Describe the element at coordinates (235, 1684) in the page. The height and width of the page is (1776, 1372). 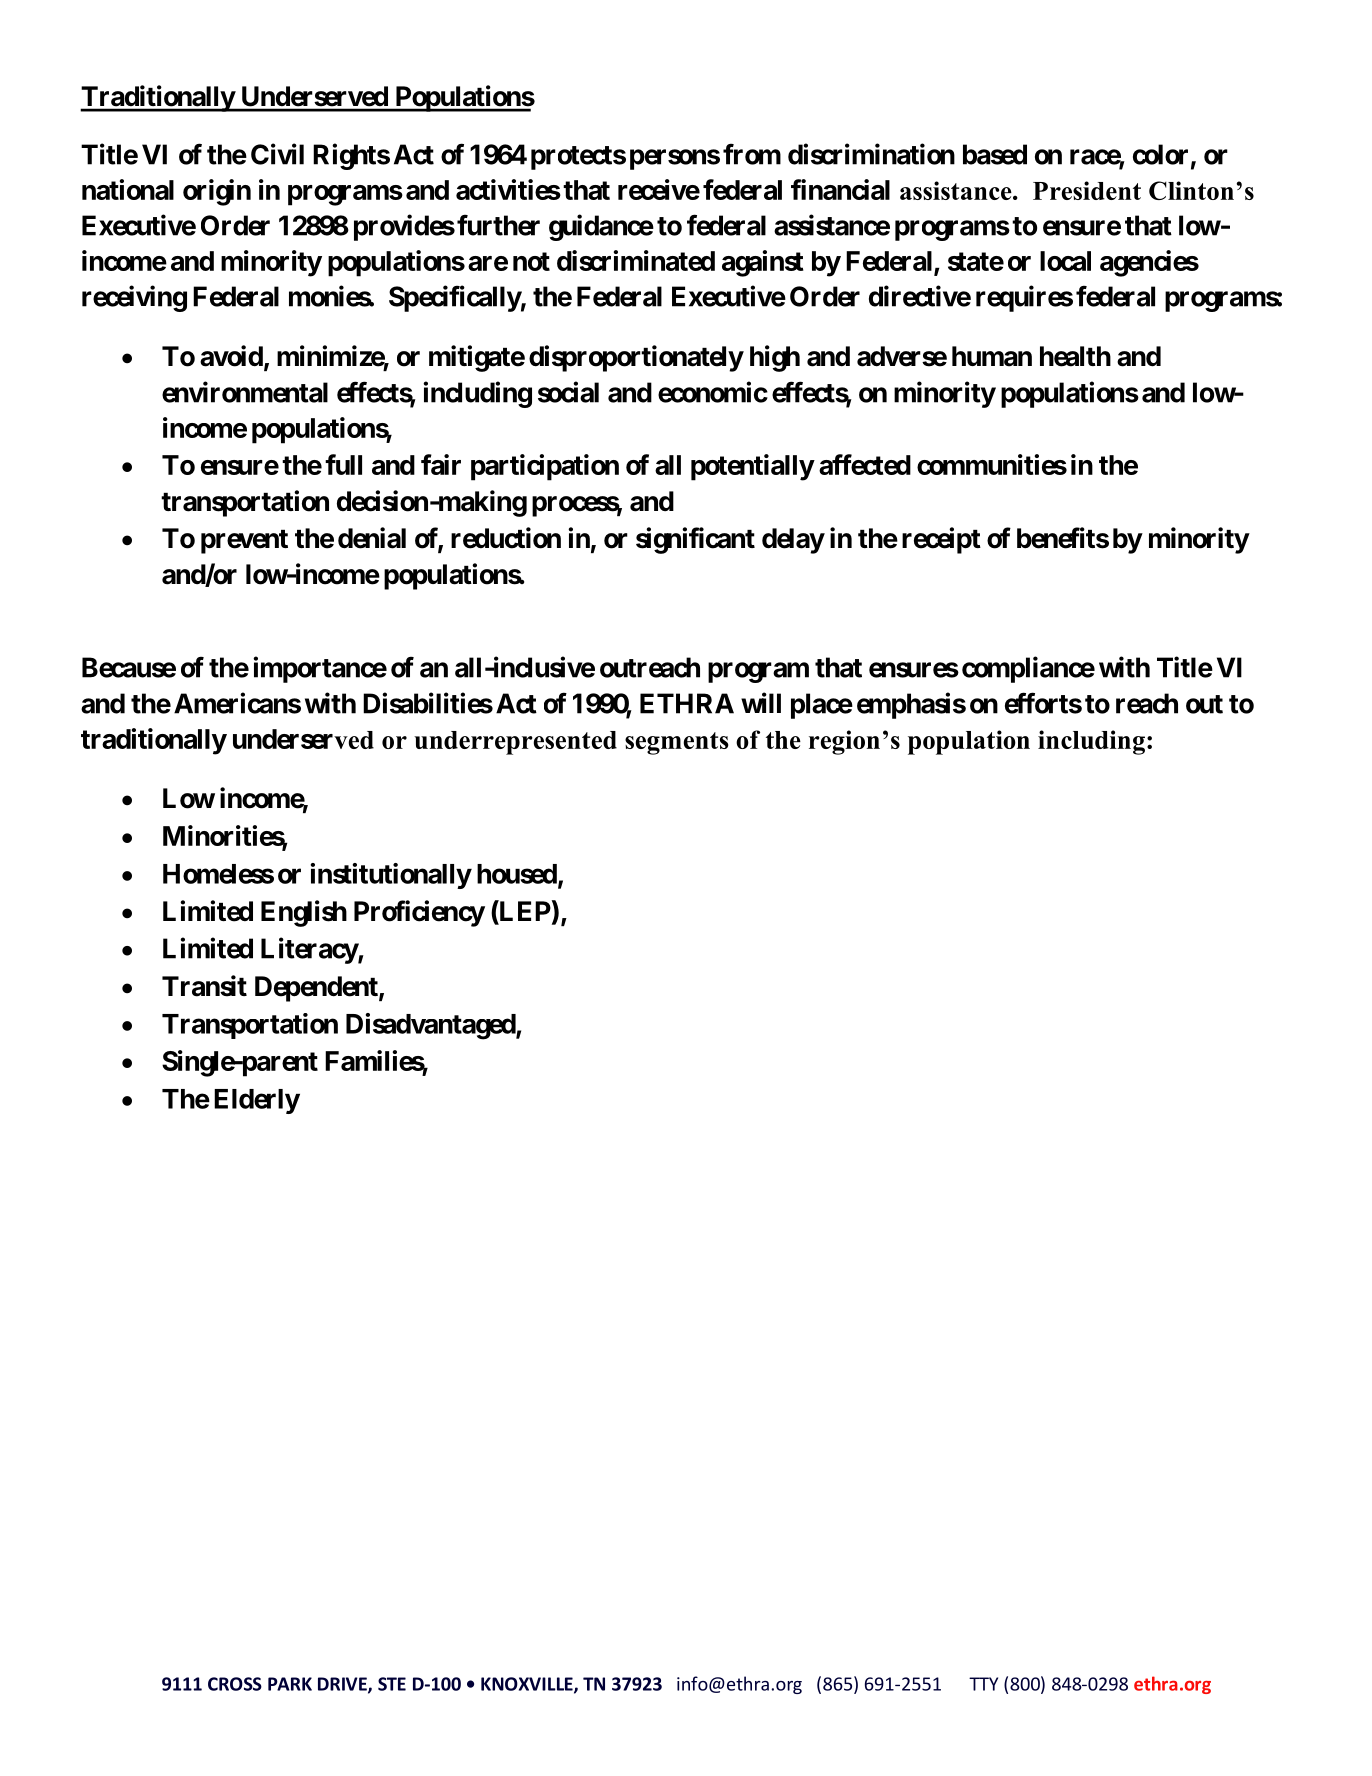
I see `CROSS` at that location.
